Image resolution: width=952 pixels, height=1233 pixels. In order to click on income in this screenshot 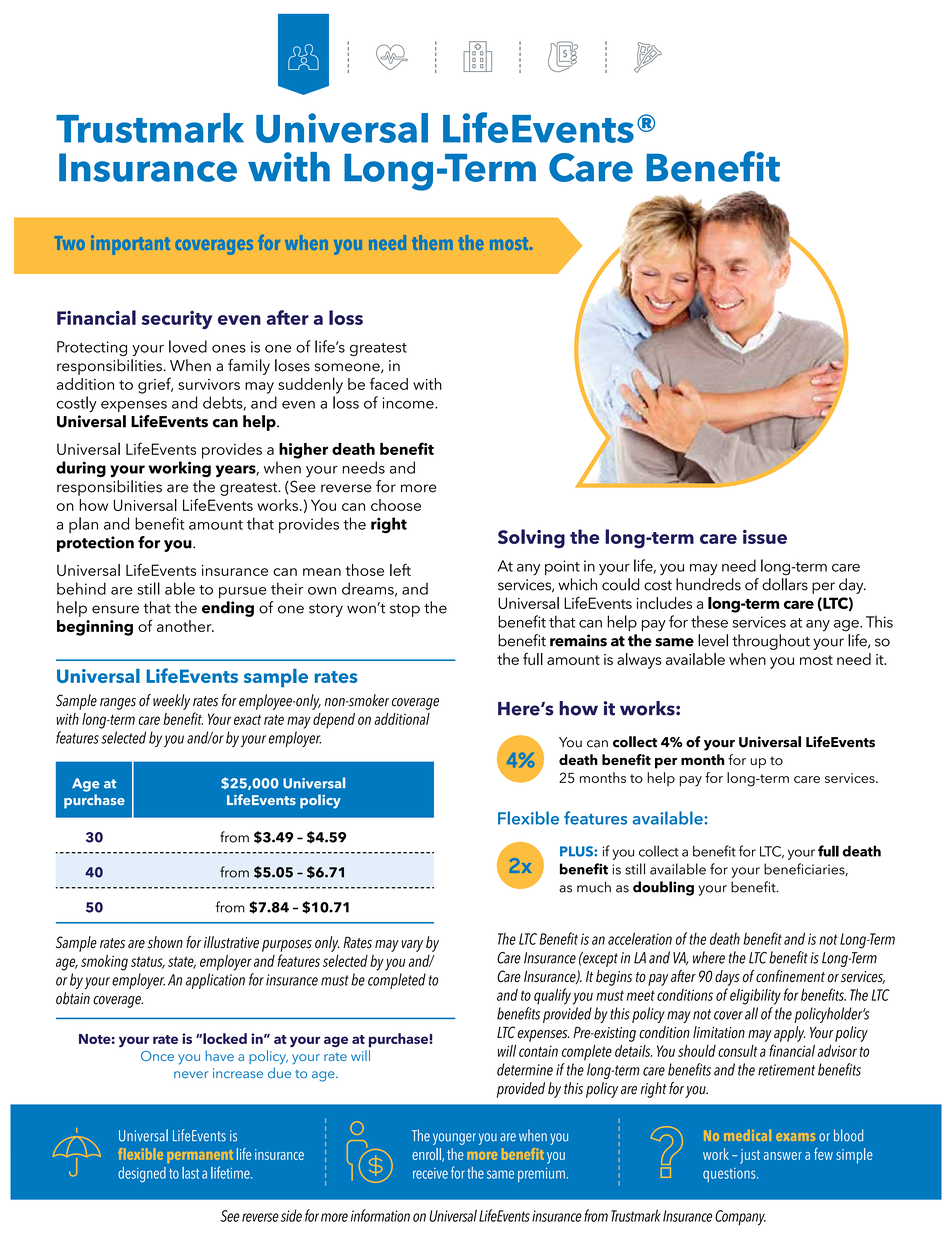, I will do `click(409, 403)`.
